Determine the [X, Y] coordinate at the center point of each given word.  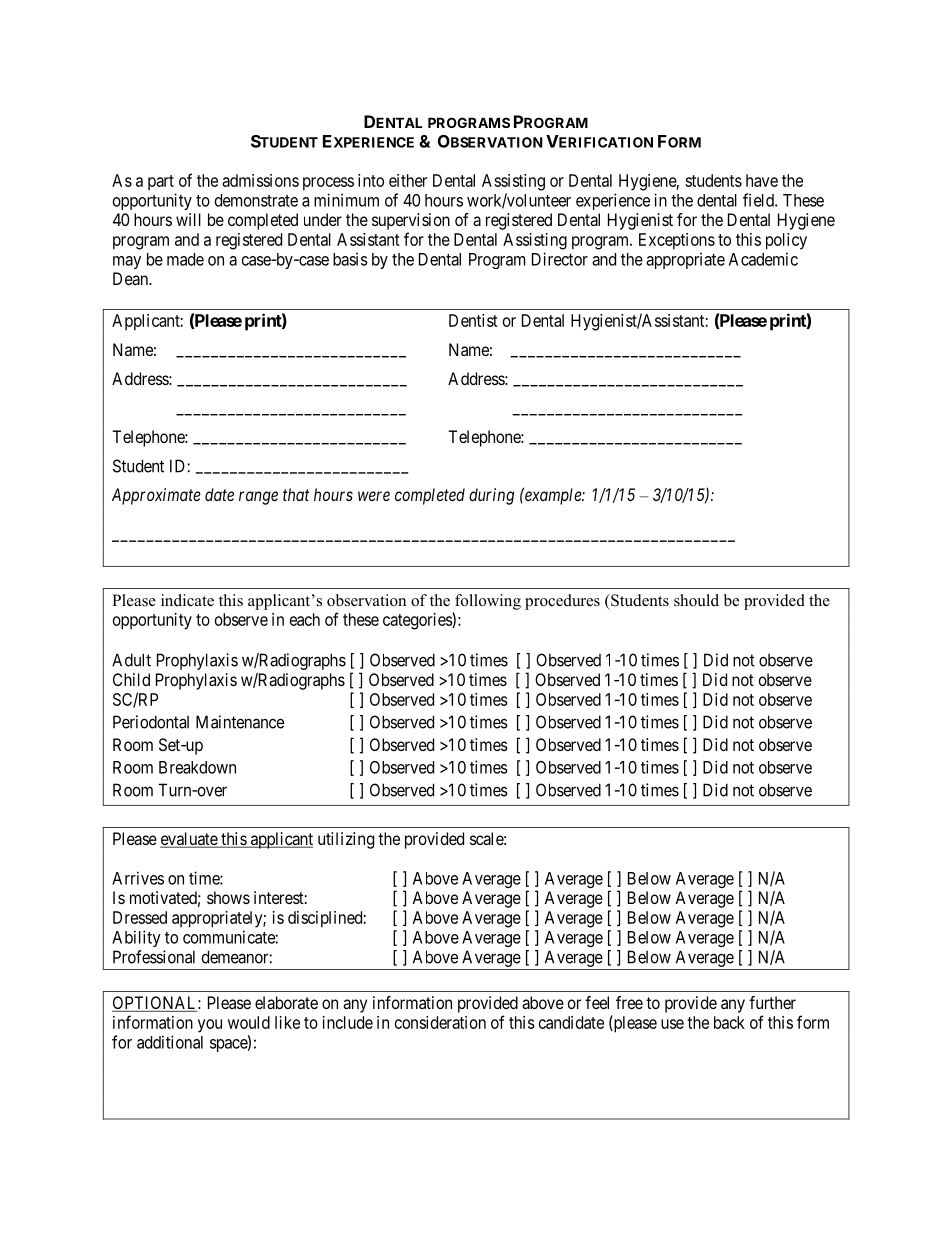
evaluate [189, 840]
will [188, 219]
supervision [411, 221]
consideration [440, 1022]
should [696, 600]
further [772, 1002]
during [491, 496]
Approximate [156, 496]
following [488, 602]
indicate [187, 600]
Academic [763, 259]
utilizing [346, 840]
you [210, 1026]
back [729, 1022]
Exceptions [677, 241]
